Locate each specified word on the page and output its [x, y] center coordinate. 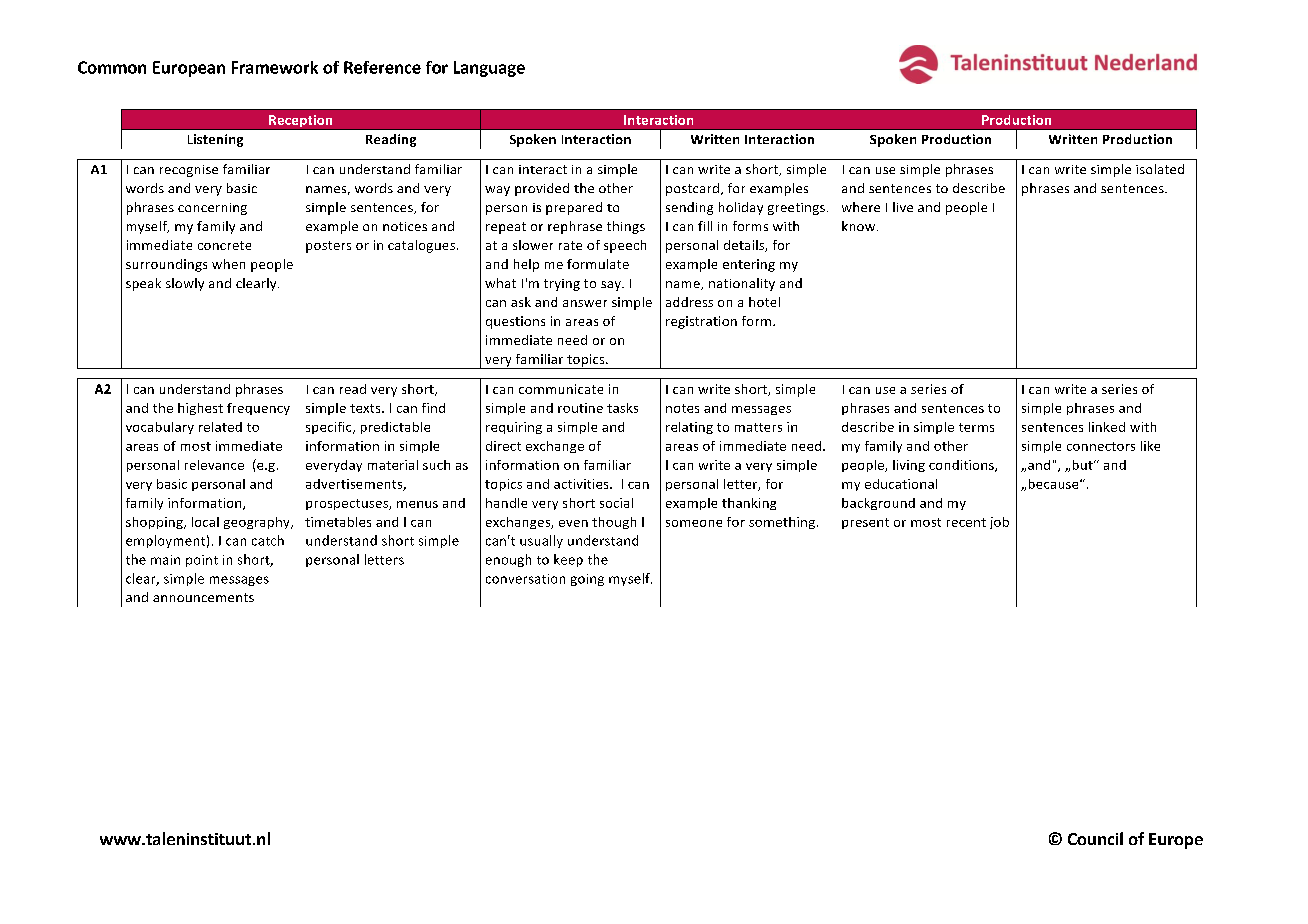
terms [976, 427]
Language [489, 69]
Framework [275, 67]
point [202, 561]
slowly [185, 284]
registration [701, 322]
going [587, 580]
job [999, 523]
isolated [1160, 169]
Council [1095, 838]
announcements [203, 597]
